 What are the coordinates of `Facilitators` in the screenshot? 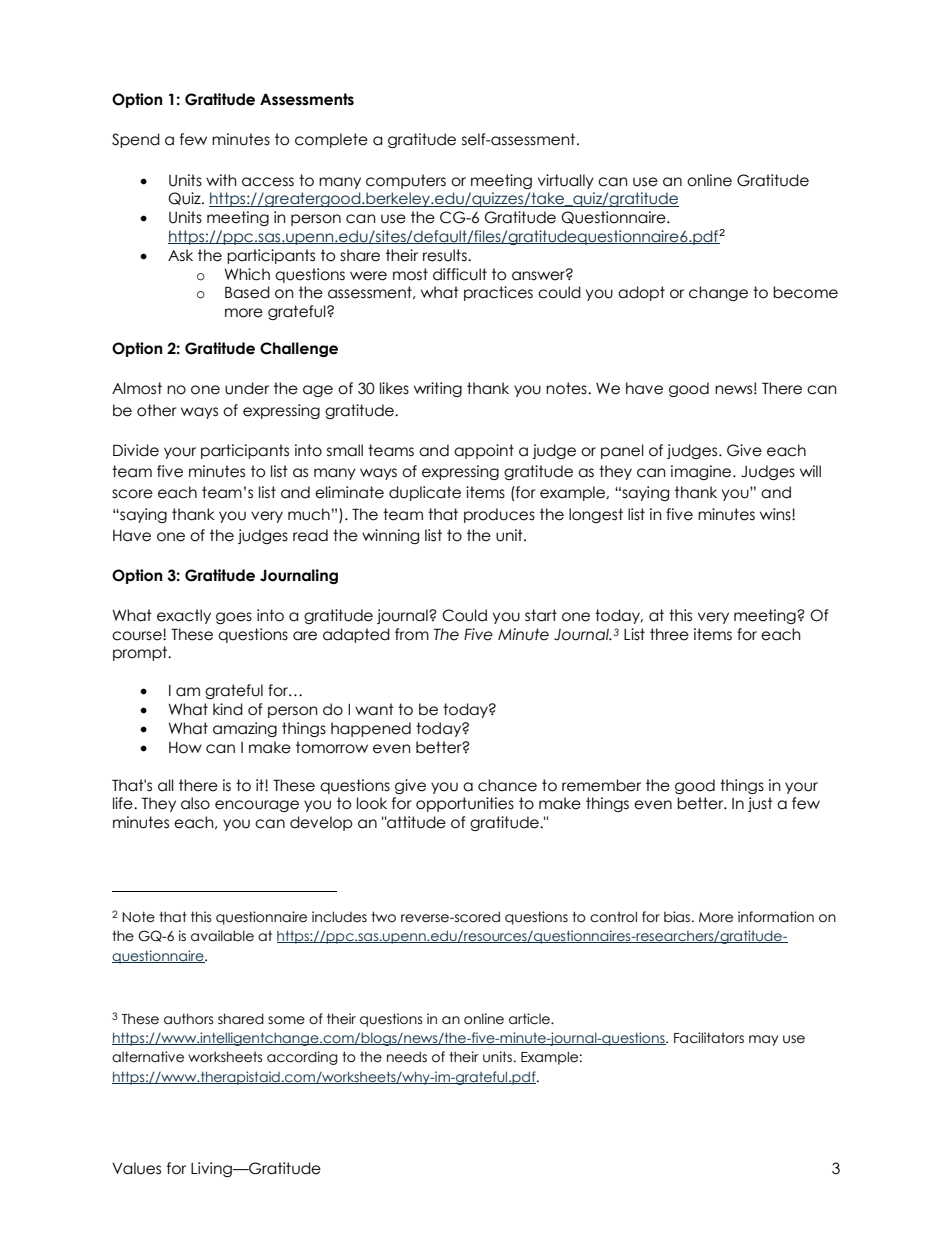 It's located at (709, 1038).
